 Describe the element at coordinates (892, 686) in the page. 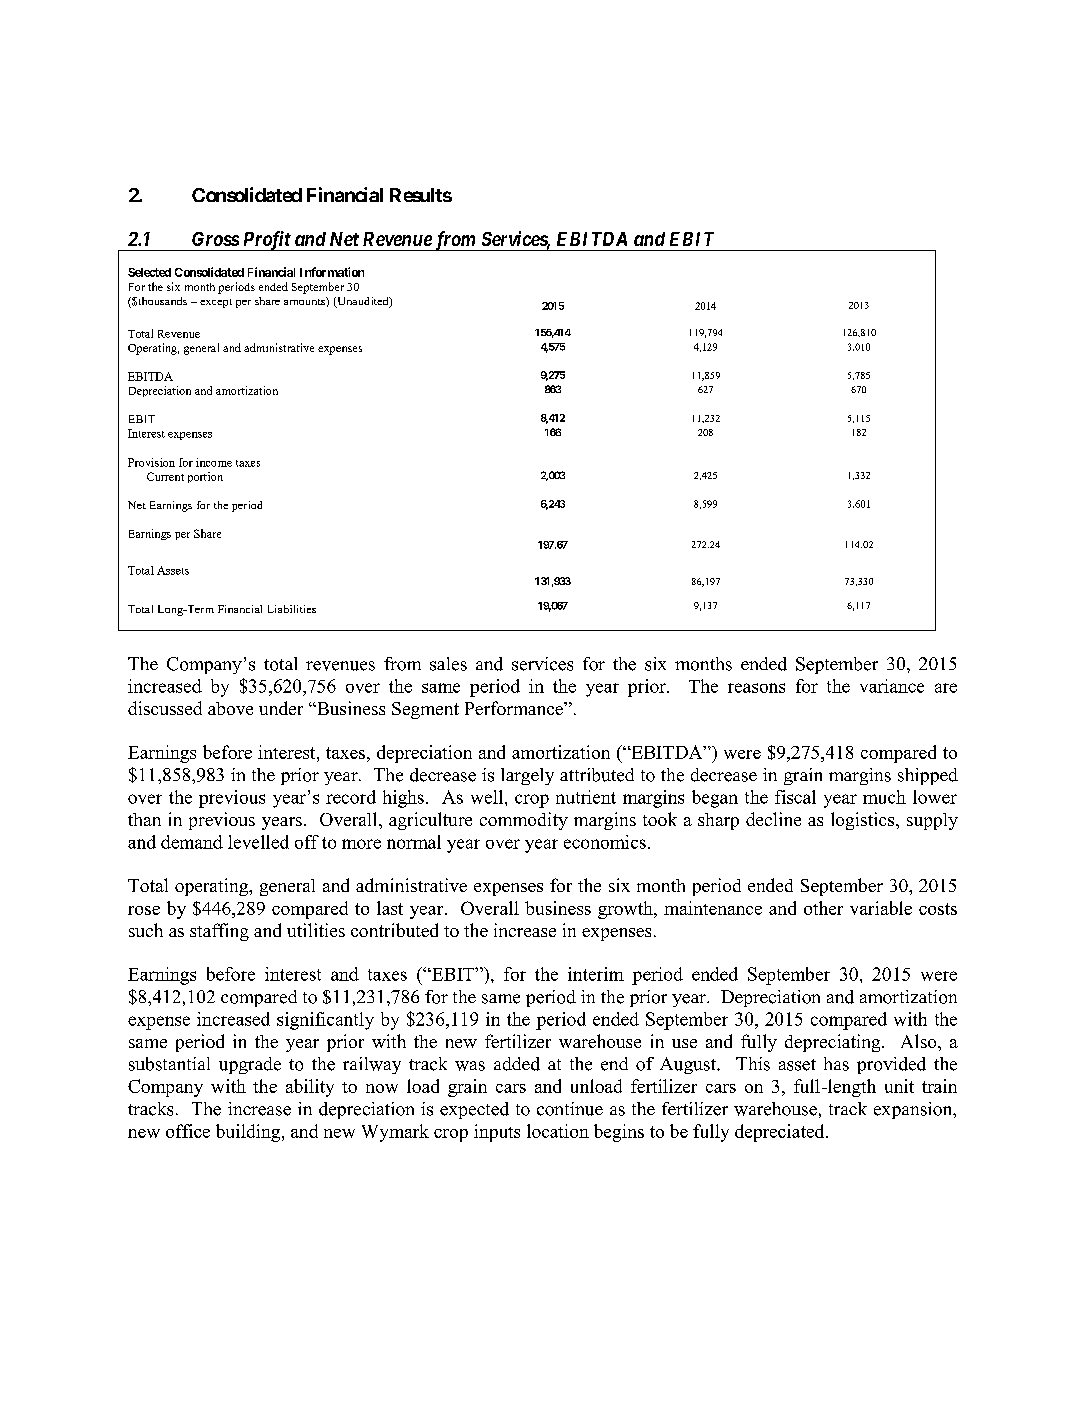

I see `variance` at that location.
